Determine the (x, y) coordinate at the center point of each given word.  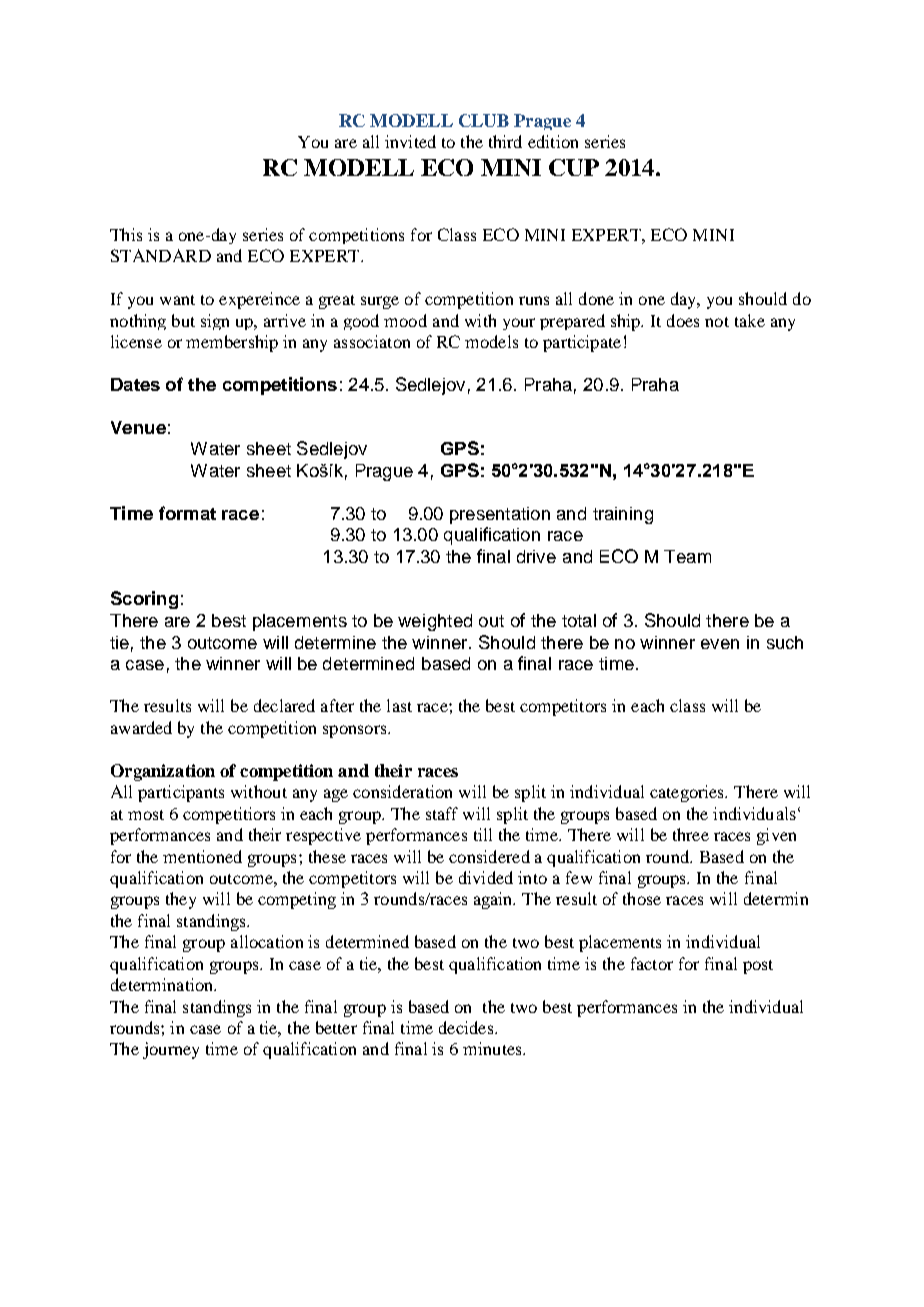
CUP (574, 167)
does (683, 320)
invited (410, 141)
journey (171, 1050)
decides (467, 1027)
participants (181, 793)
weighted (435, 622)
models (491, 341)
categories (688, 793)
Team (687, 556)
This (126, 234)
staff (442, 813)
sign (215, 322)
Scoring (144, 600)
